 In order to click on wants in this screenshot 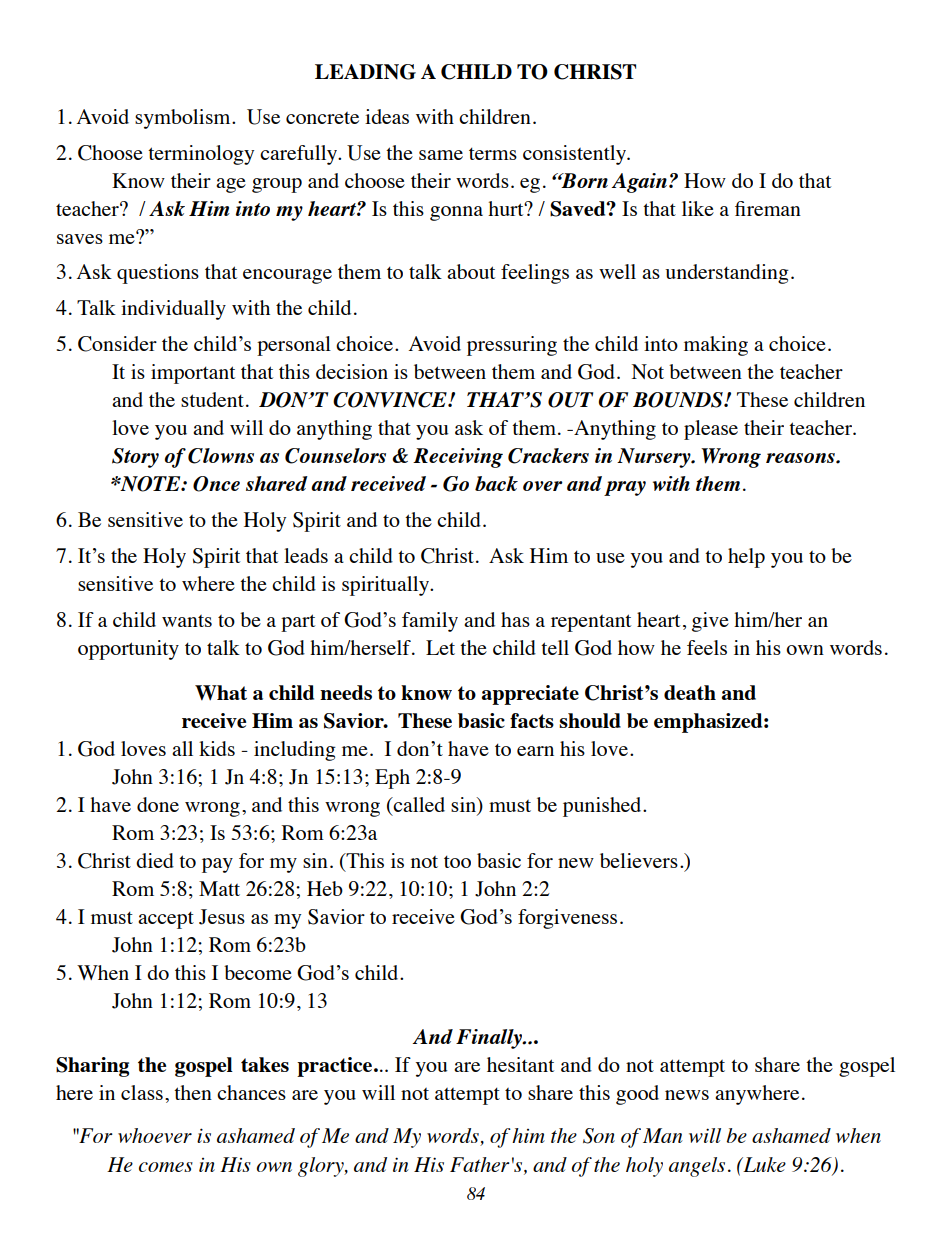, I will do `click(187, 621)`.
